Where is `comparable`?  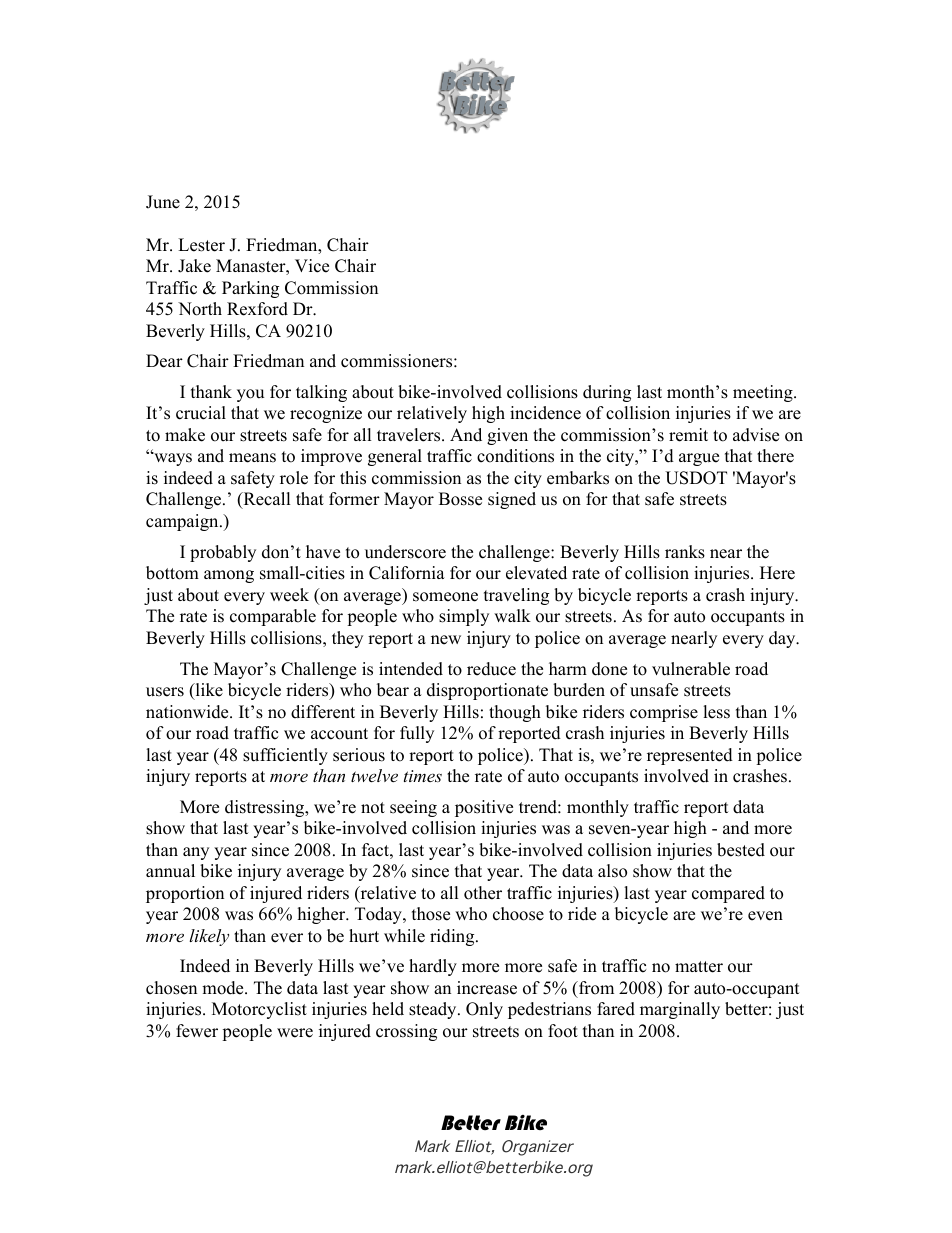 comparable is located at coordinates (273, 617).
